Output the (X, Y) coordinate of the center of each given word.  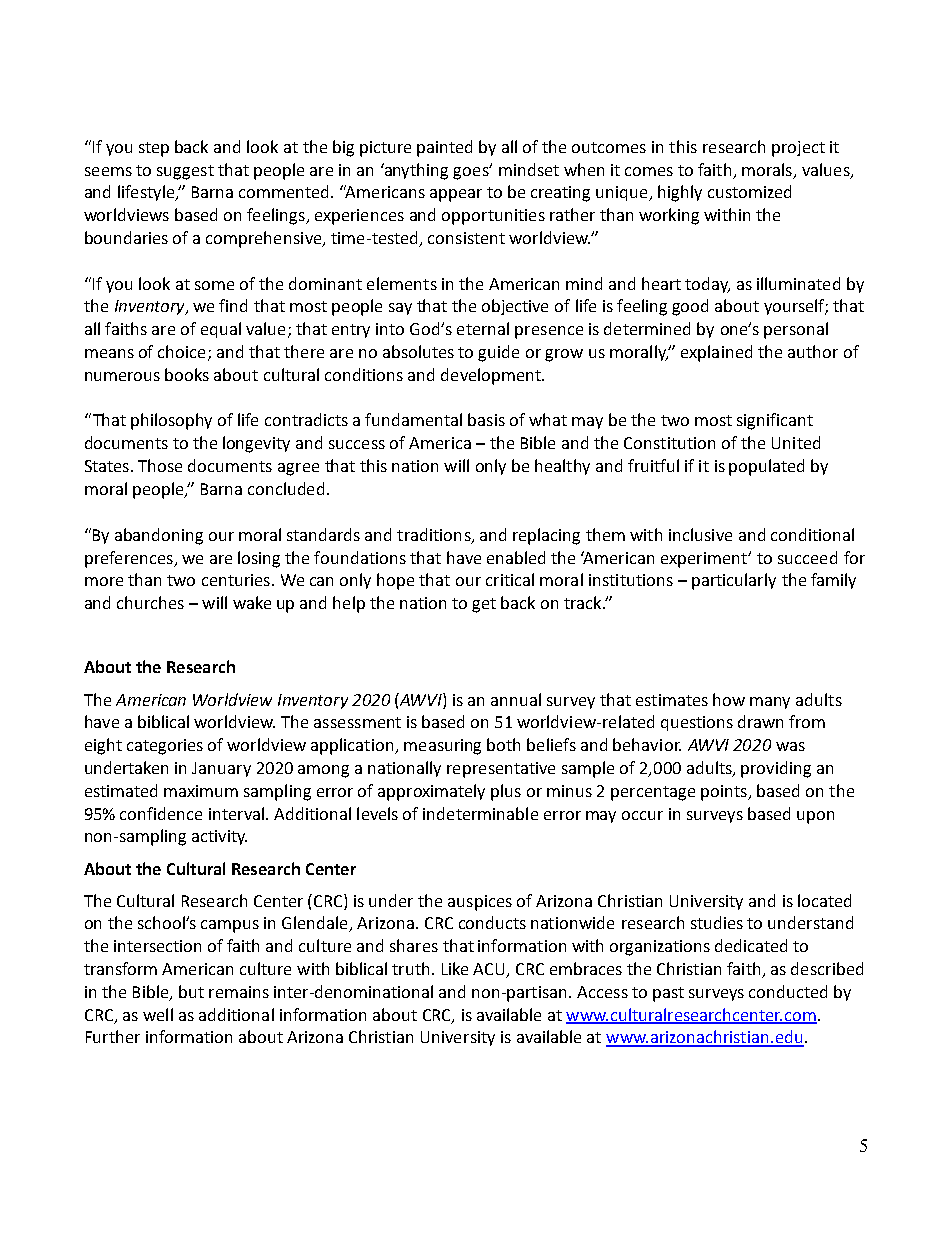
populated (766, 467)
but (191, 991)
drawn (760, 721)
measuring (442, 747)
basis (486, 419)
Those (160, 465)
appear (456, 195)
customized (749, 191)
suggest (185, 172)
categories (165, 747)
